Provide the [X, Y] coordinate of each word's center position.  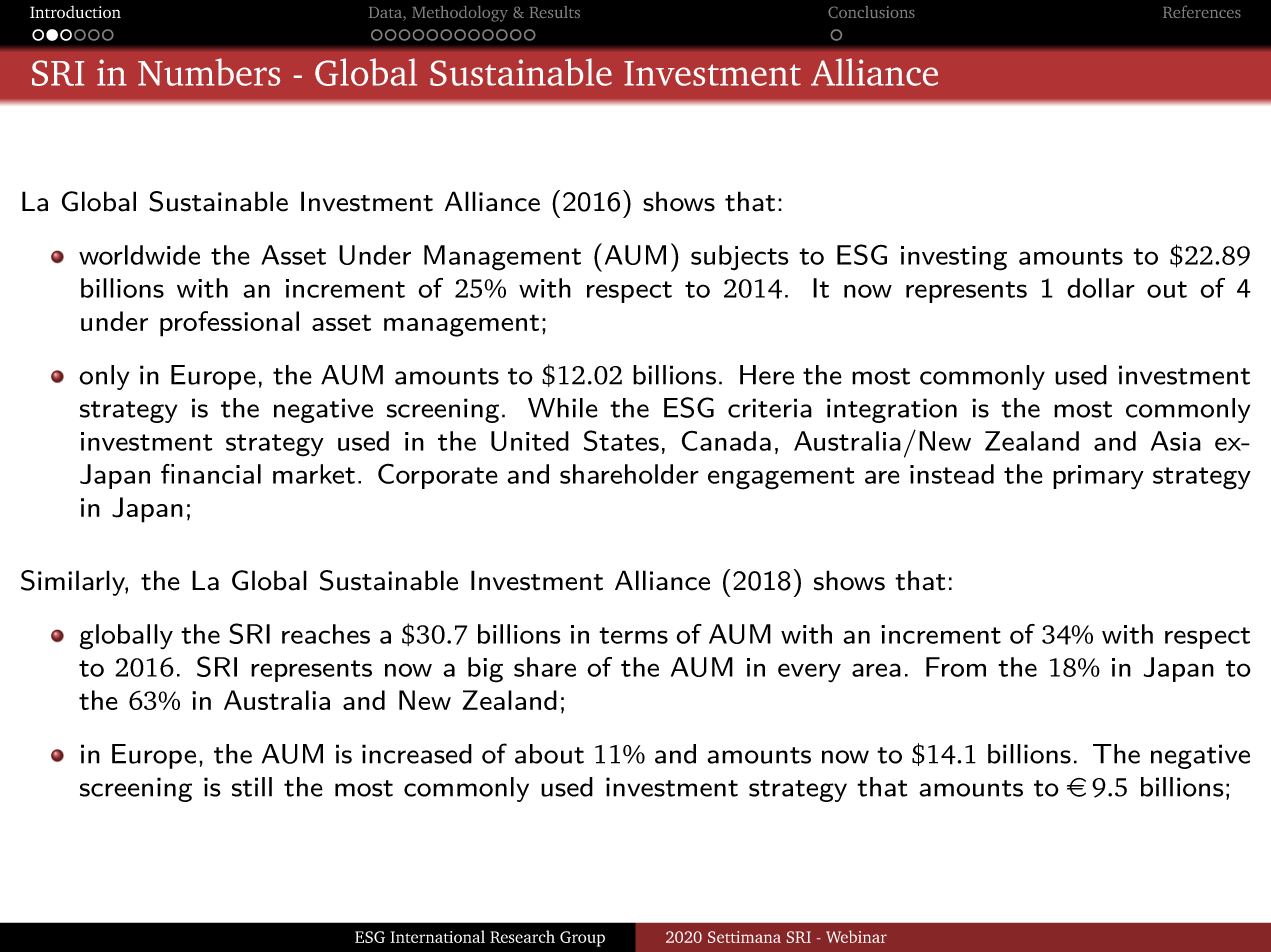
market [314, 474]
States [621, 440]
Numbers [209, 72]
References [1202, 11]
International [437, 936]
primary [1098, 477]
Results [555, 12]
